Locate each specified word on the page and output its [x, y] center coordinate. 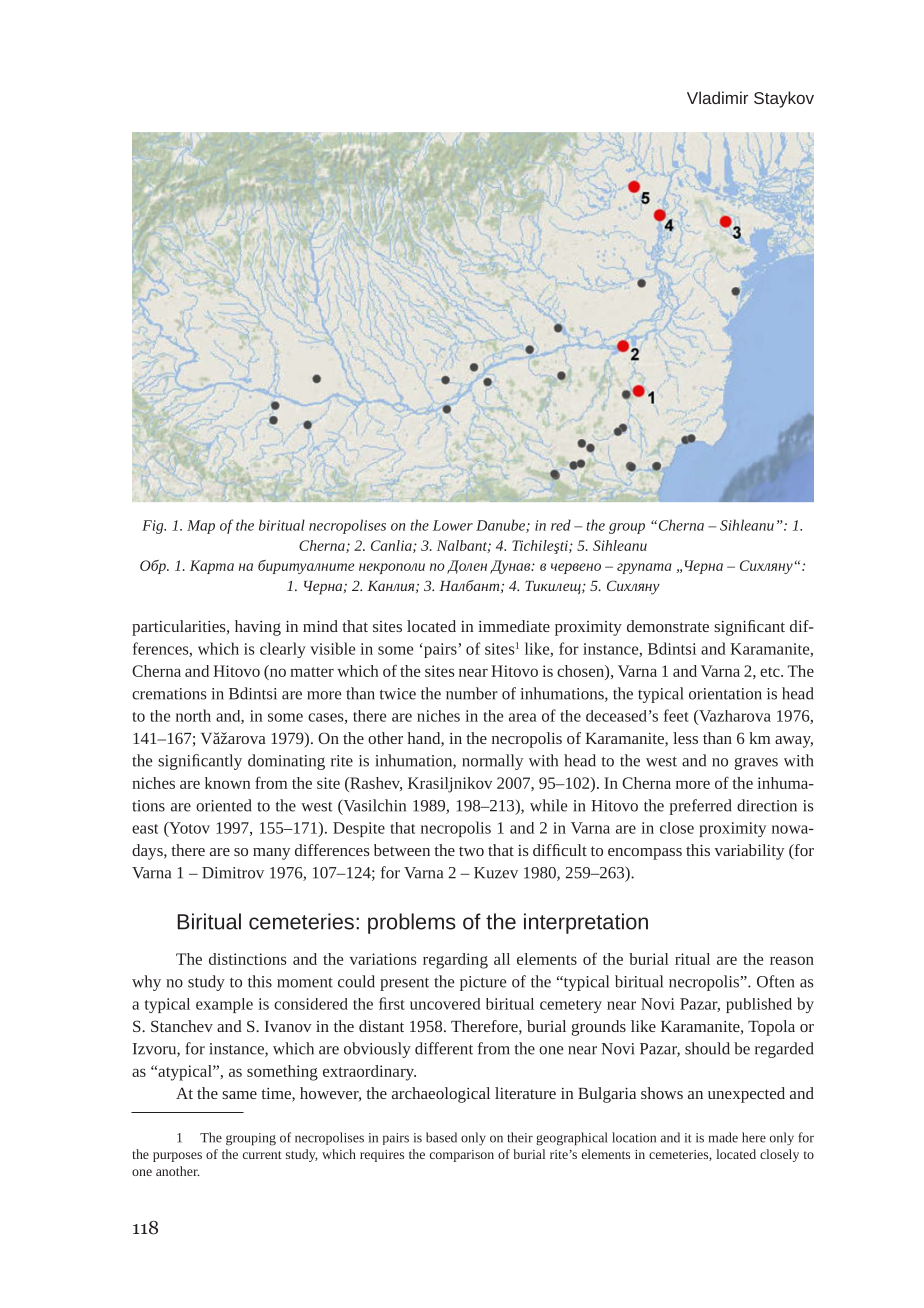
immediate [514, 626]
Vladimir [717, 97]
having [258, 628]
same [239, 1095]
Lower [453, 525]
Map [201, 527]
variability [749, 852]
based [441, 1137]
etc [771, 672]
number [472, 693]
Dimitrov [233, 873]
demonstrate [668, 626]
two [471, 851]
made [723, 1137]
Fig [154, 527]
